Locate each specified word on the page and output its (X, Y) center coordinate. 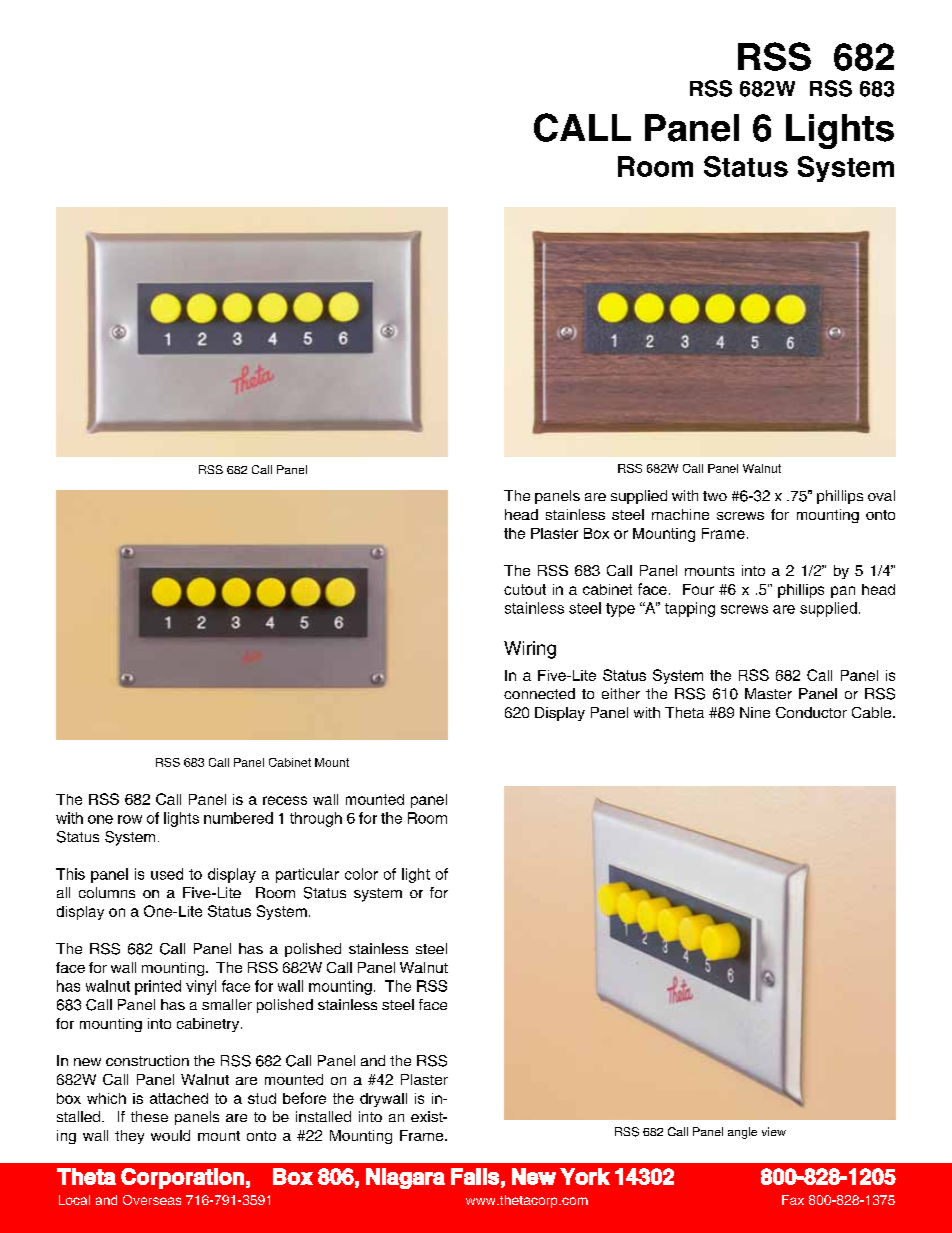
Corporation (182, 1178)
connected (539, 693)
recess (285, 800)
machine (680, 514)
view (774, 1131)
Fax (793, 1200)
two (715, 496)
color (361, 874)
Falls (475, 1176)
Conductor (811, 712)
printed (158, 987)
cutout (525, 589)
